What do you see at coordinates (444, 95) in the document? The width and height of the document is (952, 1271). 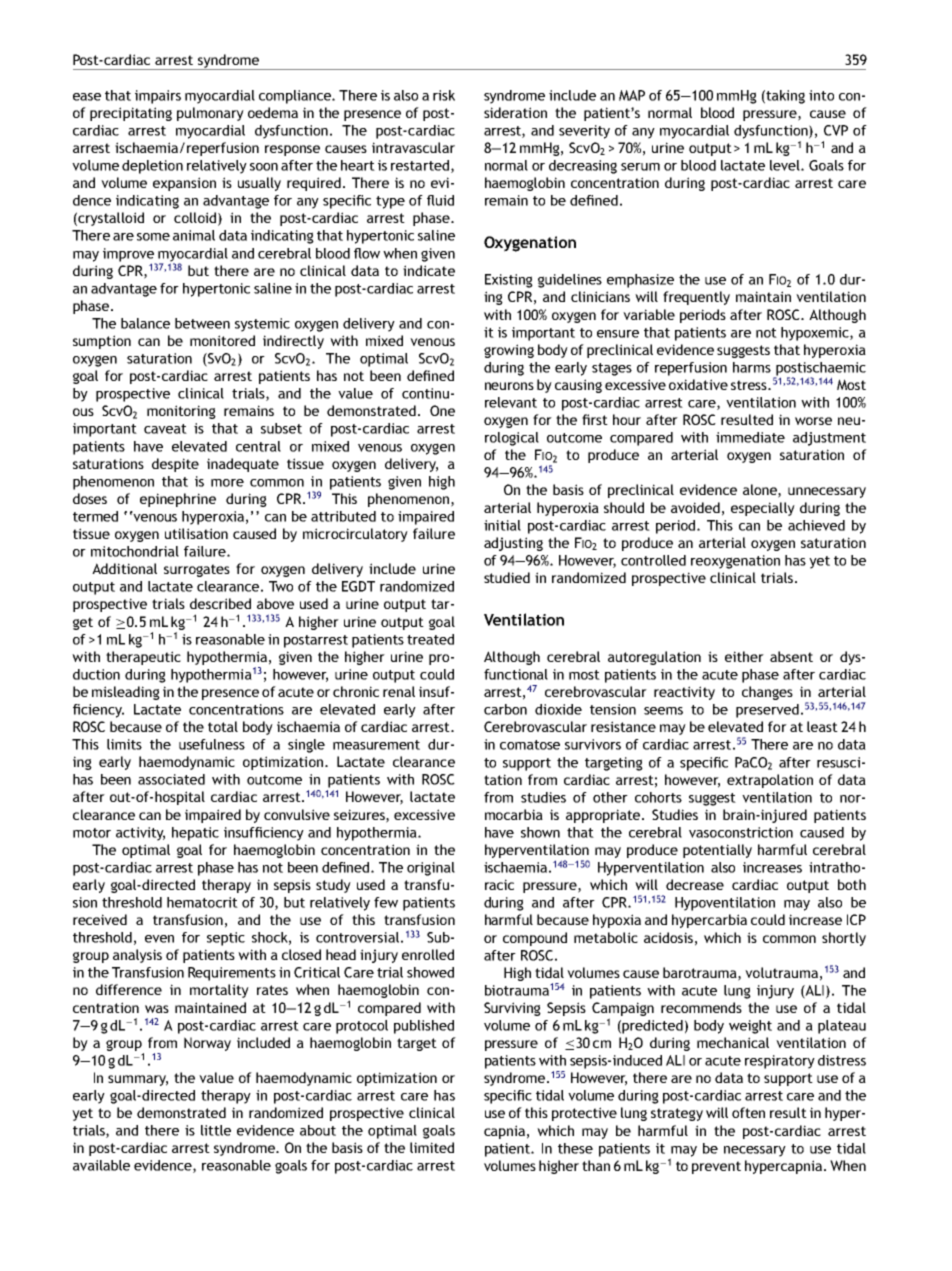 I see `risk` at bounding box center [444, 95].
